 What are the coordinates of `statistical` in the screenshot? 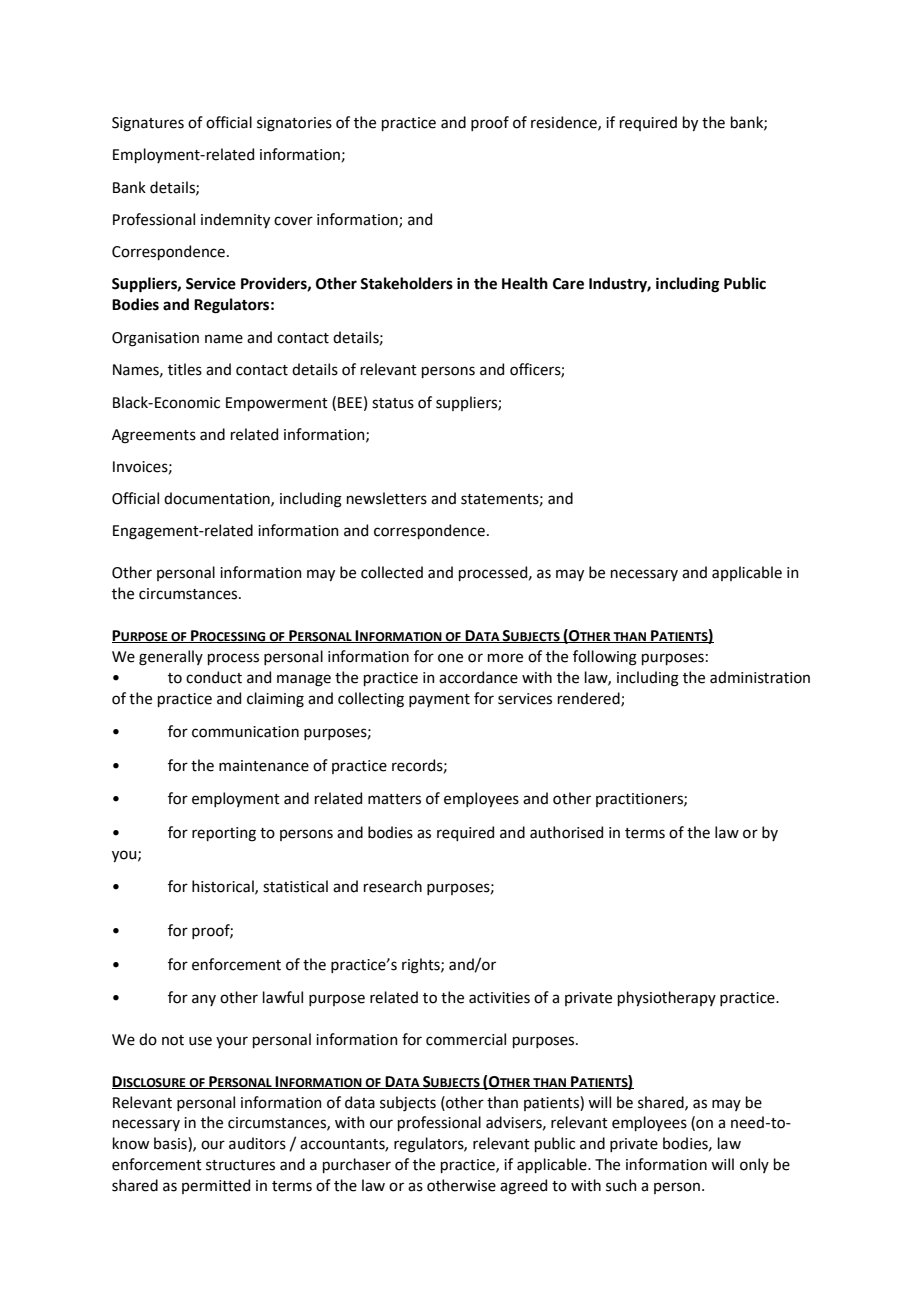 It's located at (295, 886).
